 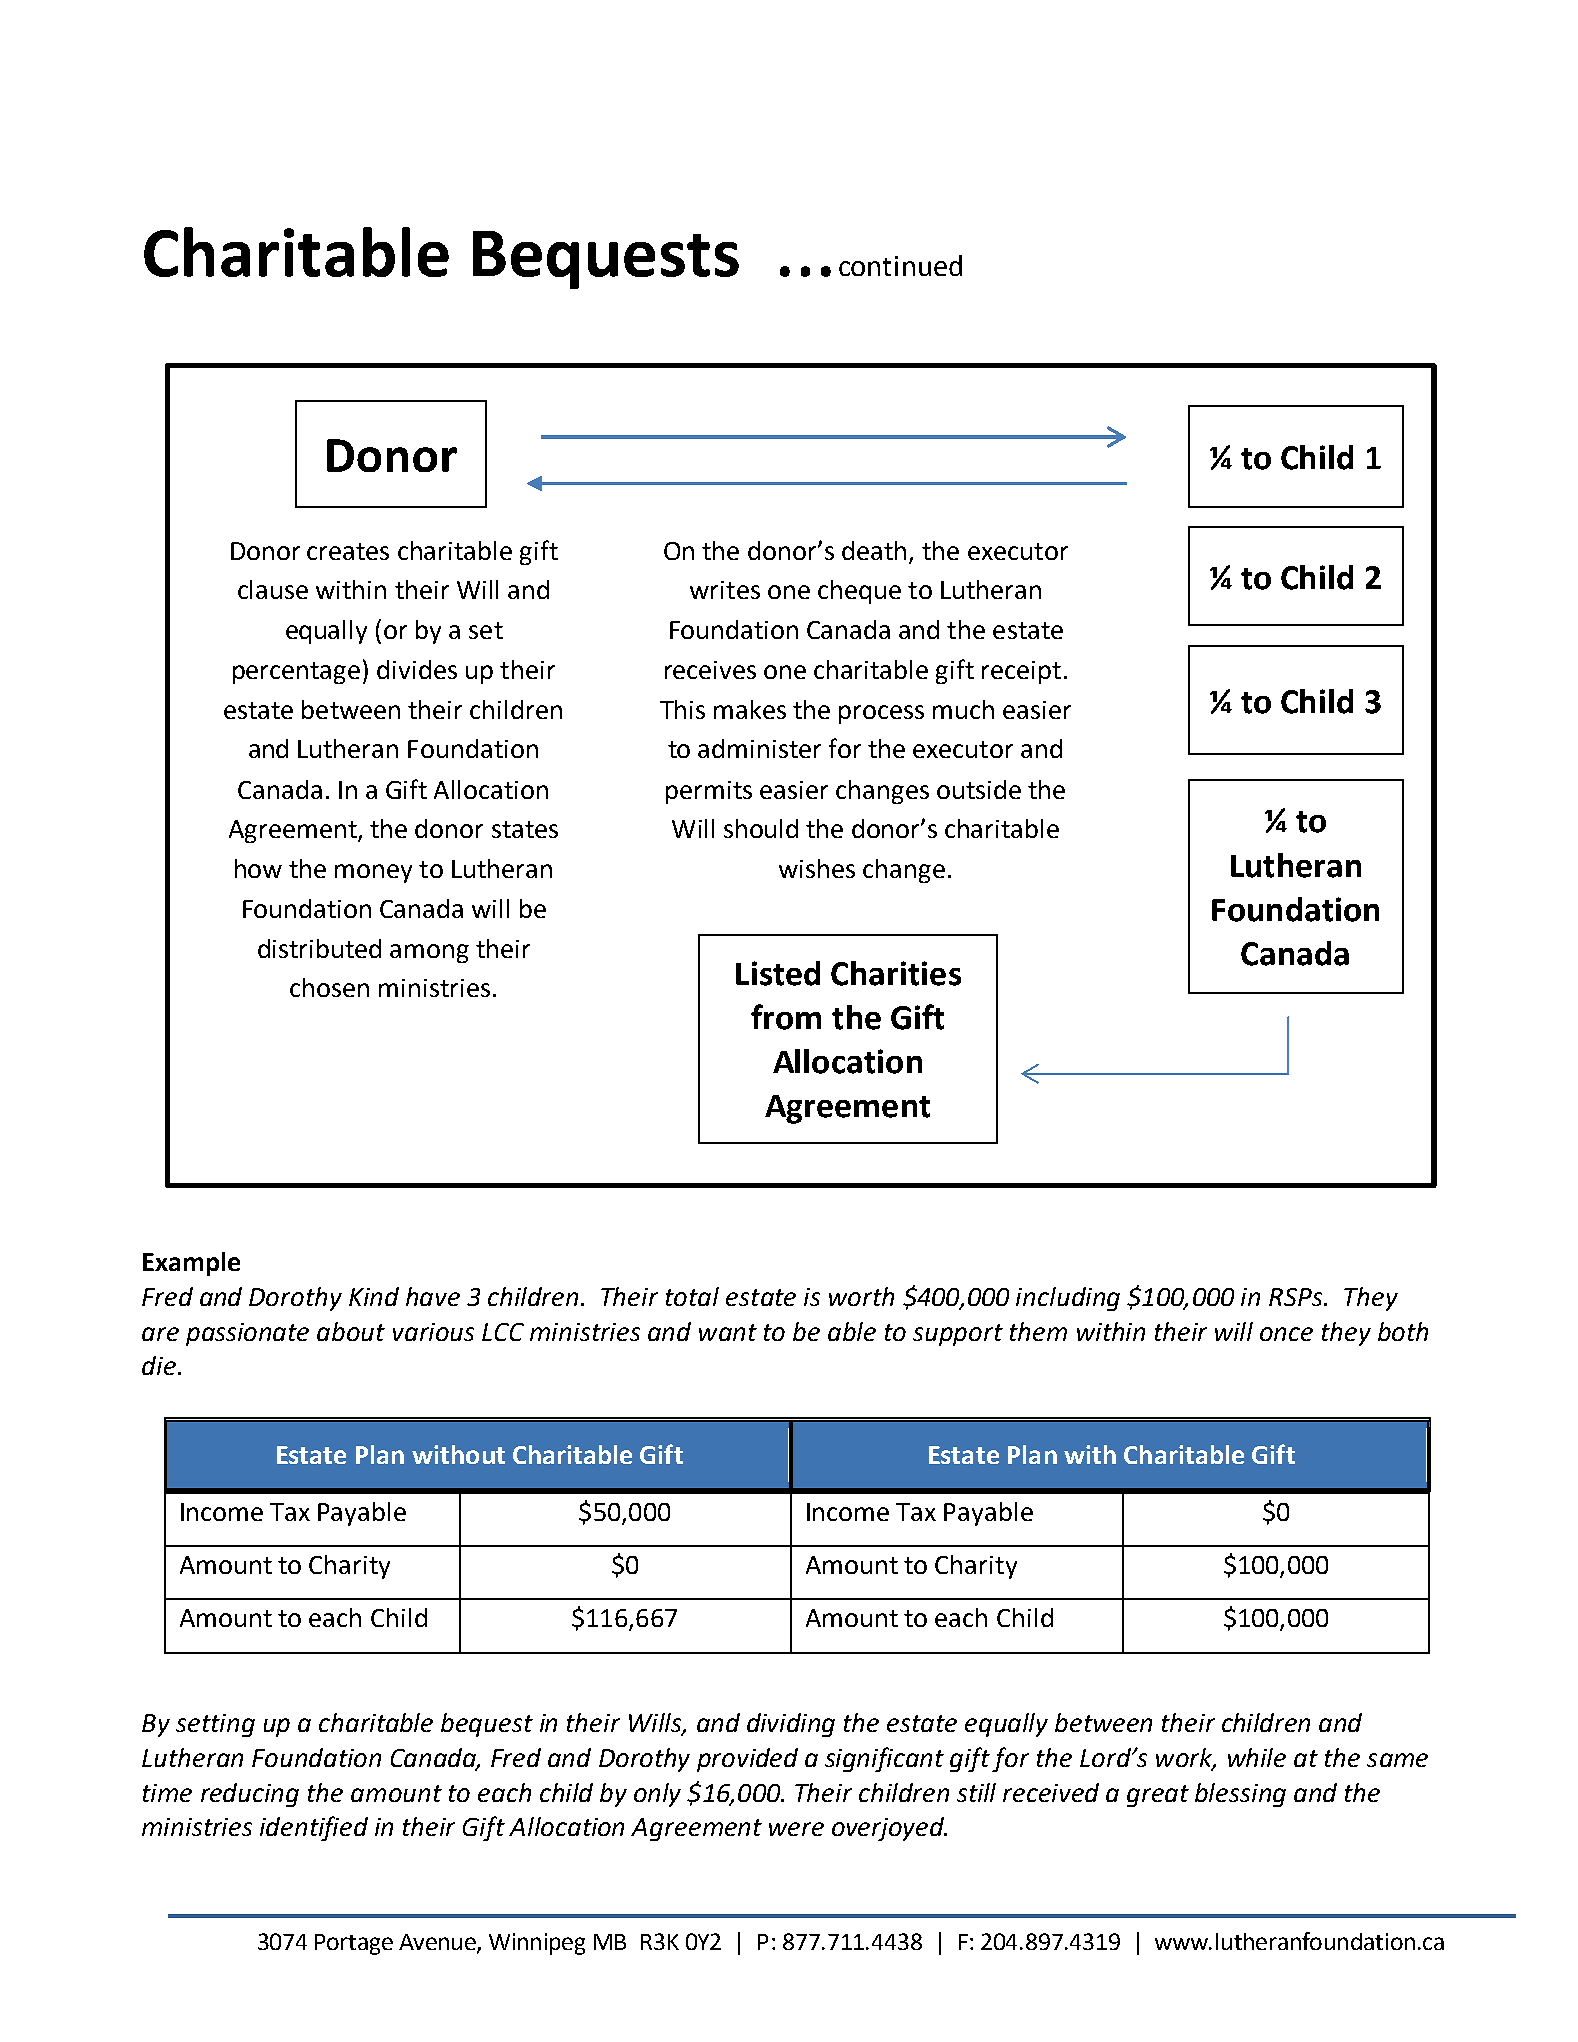 What do you see at coordinates (374, 1296) in the page?
I see `Kind` at bounding box center [374, 1296].
